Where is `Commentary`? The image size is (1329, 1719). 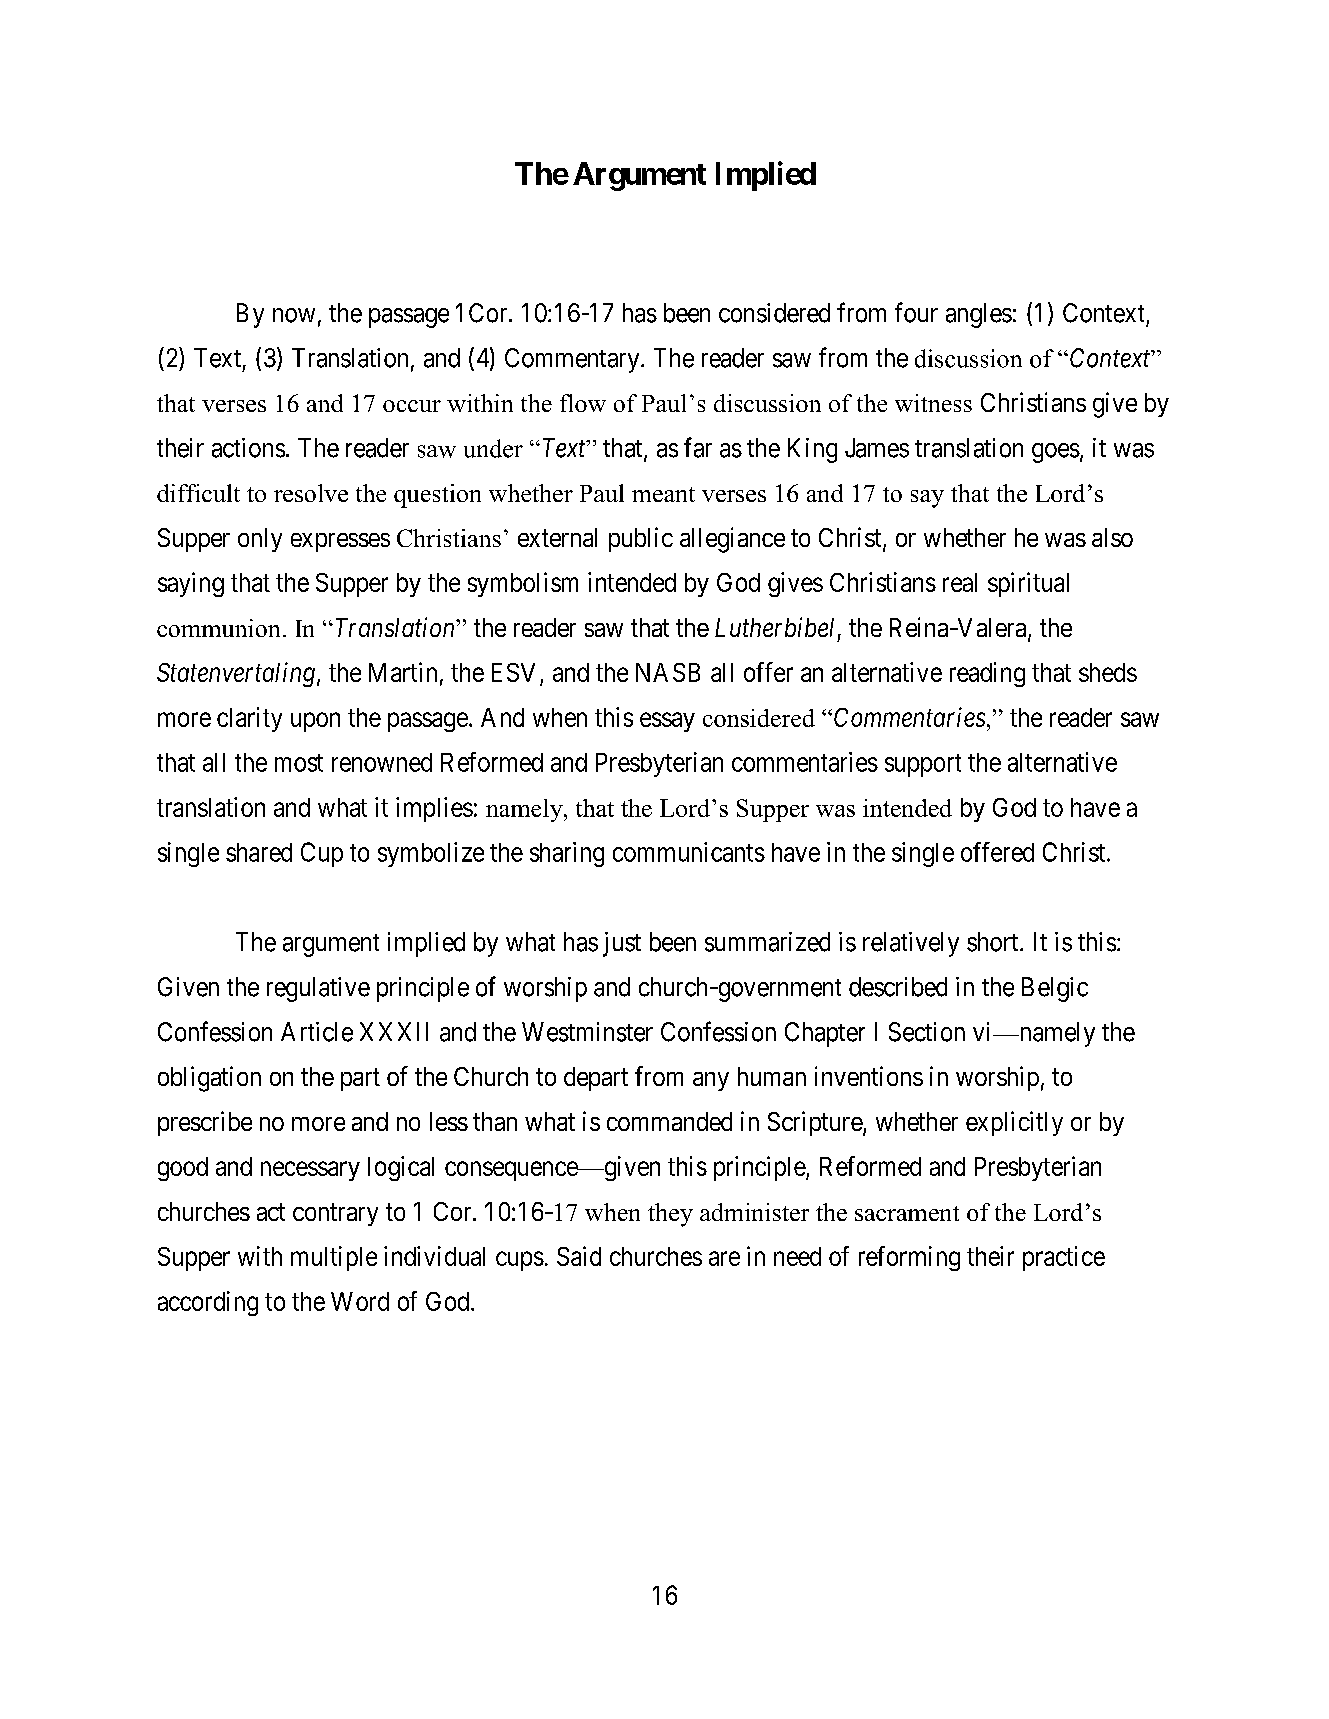
Commentary is located at coordinates (573, 360).
